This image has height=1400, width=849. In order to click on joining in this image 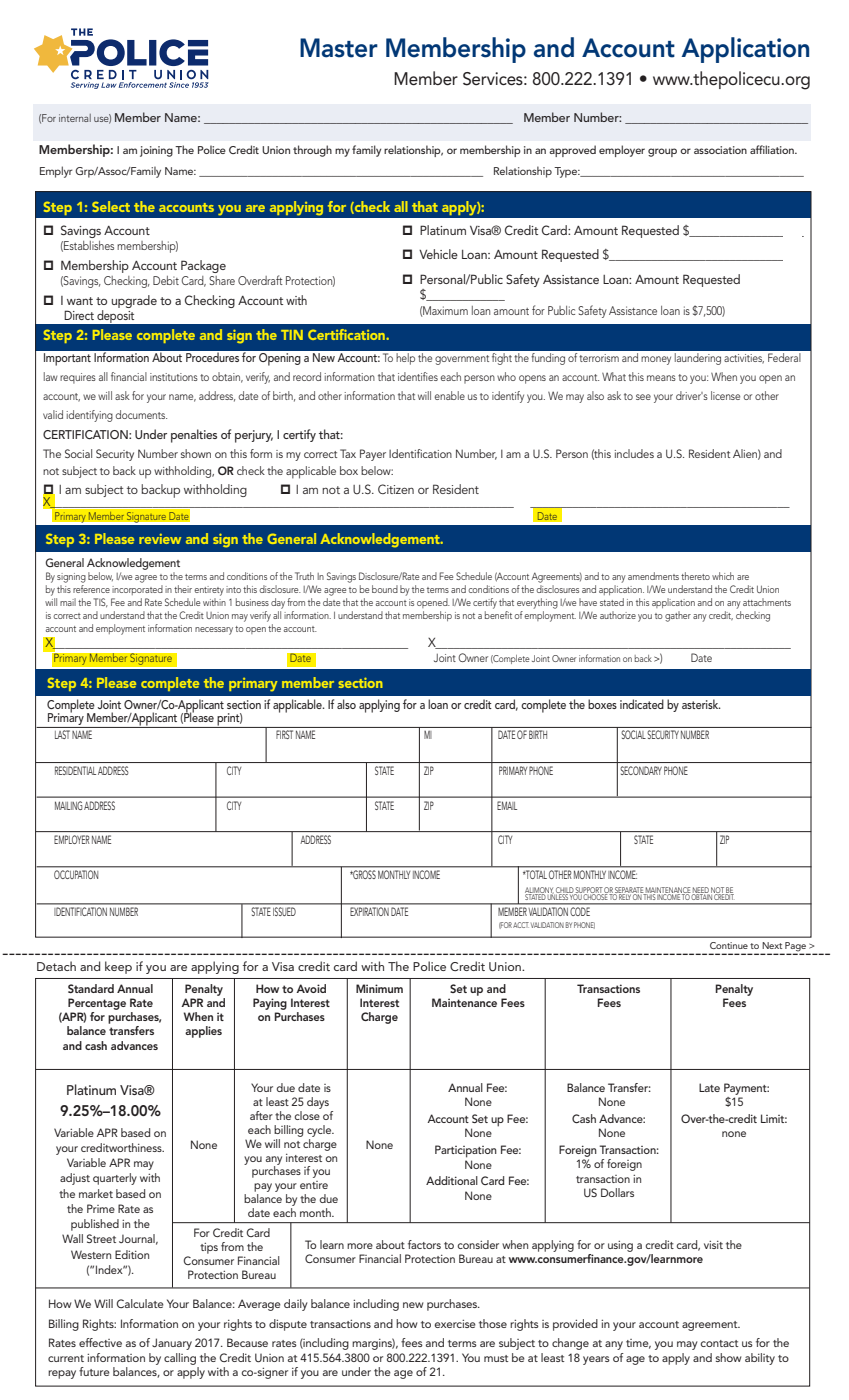, I will do `click(156, 151)`.
